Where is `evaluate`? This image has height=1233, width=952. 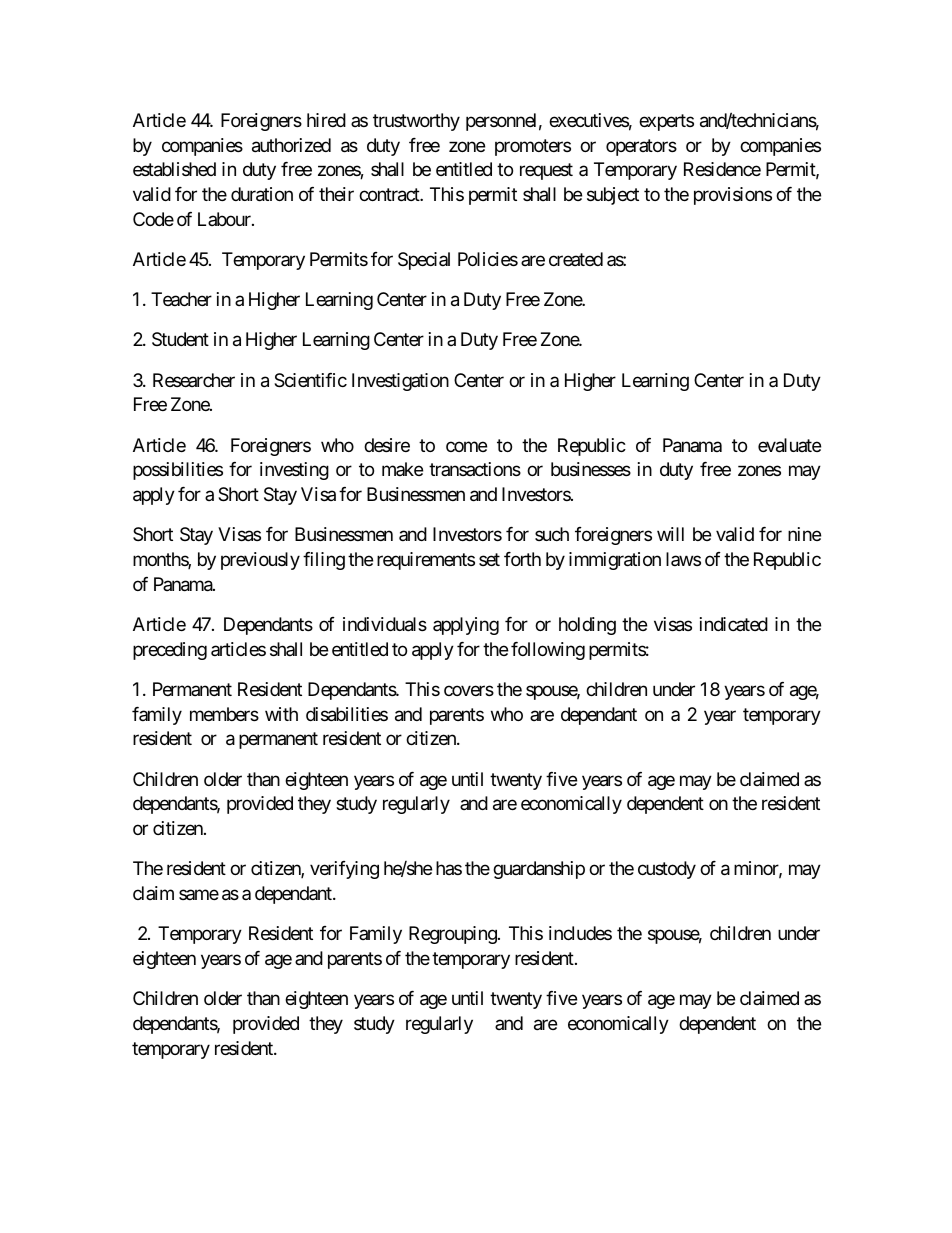 evaluate is located at coordinates (789, 445).
